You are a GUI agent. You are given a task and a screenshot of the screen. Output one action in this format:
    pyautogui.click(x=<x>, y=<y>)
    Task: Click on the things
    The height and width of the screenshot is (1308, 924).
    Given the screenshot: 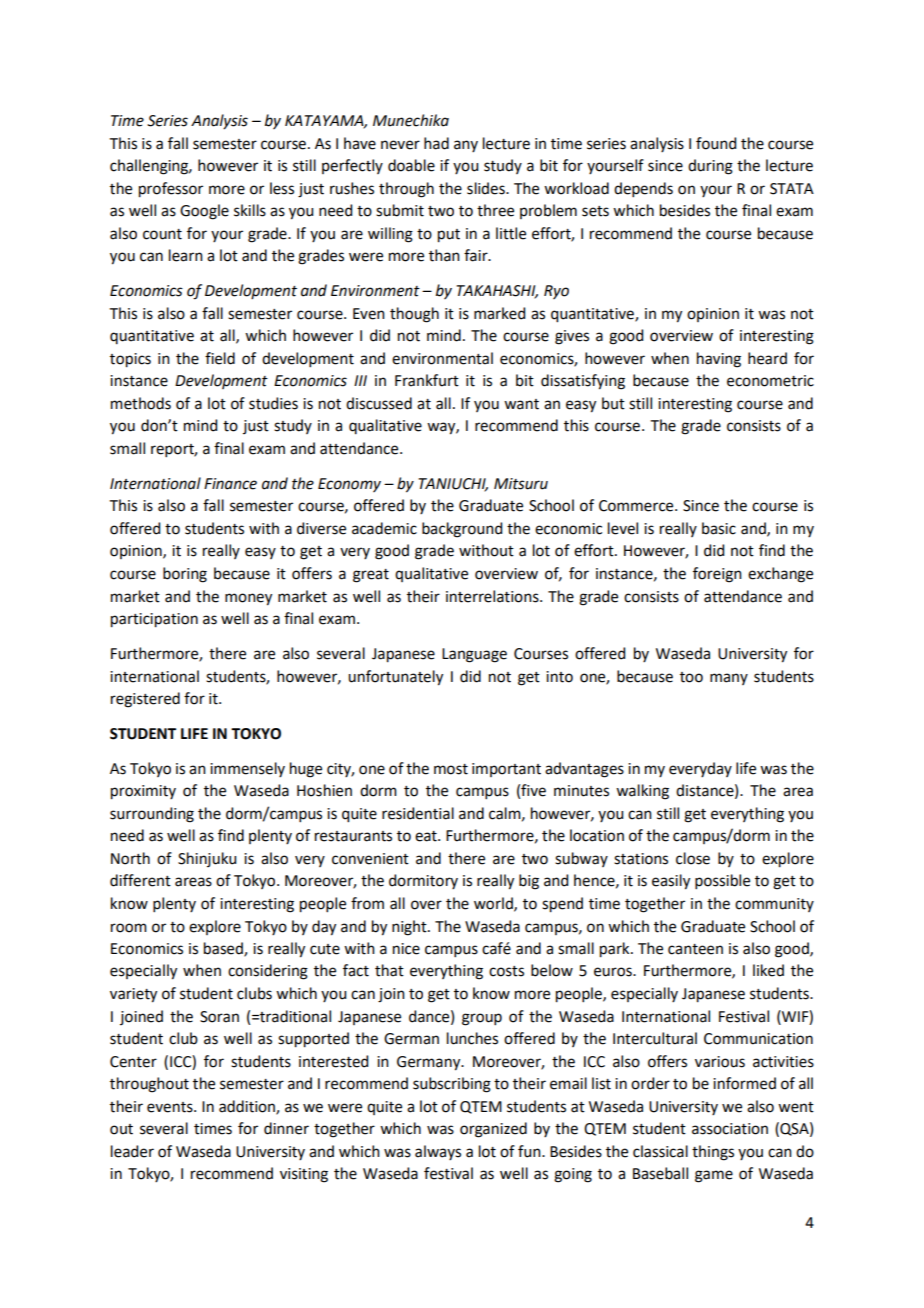 What is the action you would take?
    pyautogui.click(x=713, y=1153)
